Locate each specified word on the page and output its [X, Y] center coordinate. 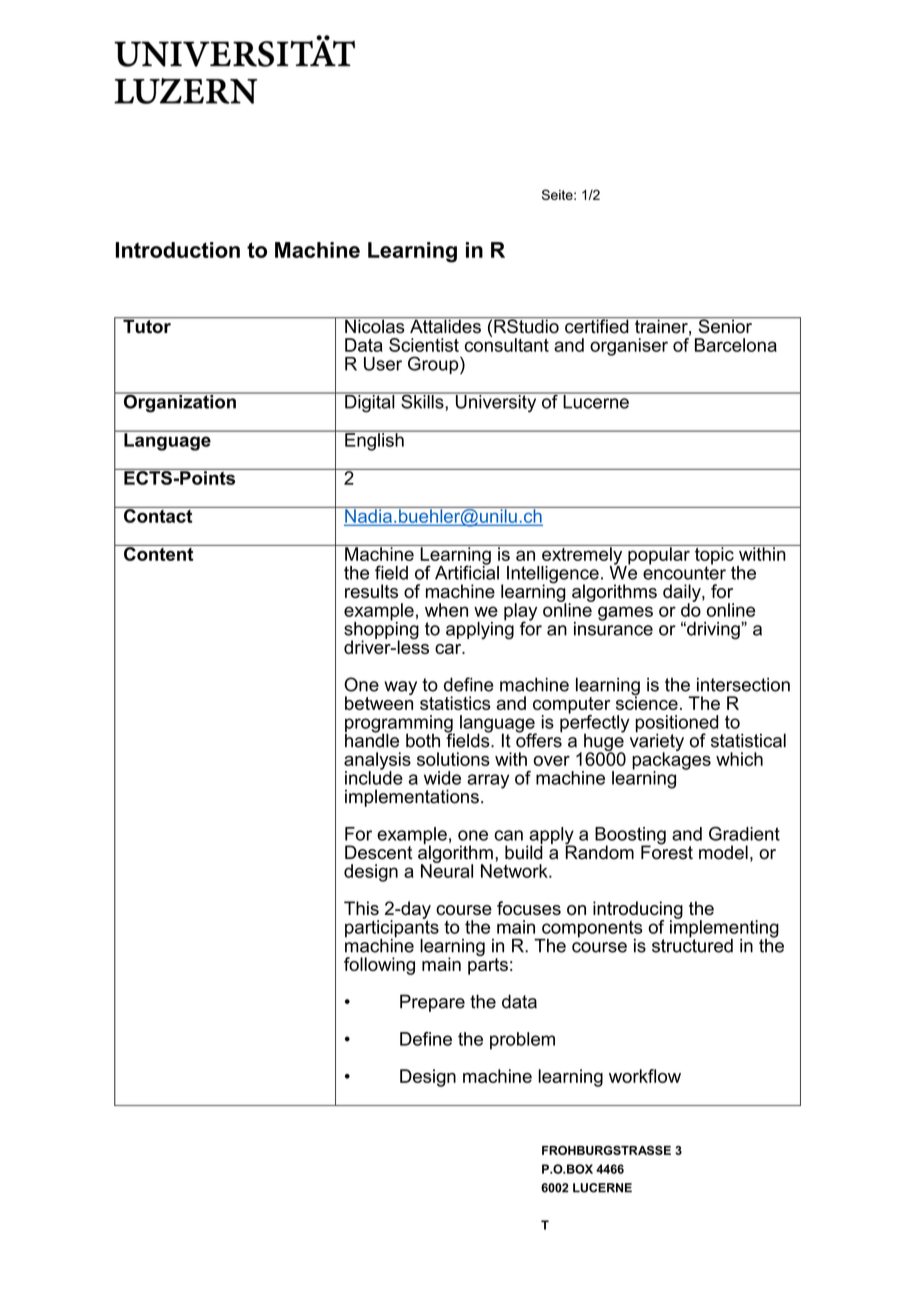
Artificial [467, 571]
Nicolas [375, 325]
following [379, 966]
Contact [158, 515]
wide [442, 778]
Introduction [178, 250]
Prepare [432, 1003]
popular [659, 556]
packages [671, 761]
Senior [725, 325]
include [374, 777]
